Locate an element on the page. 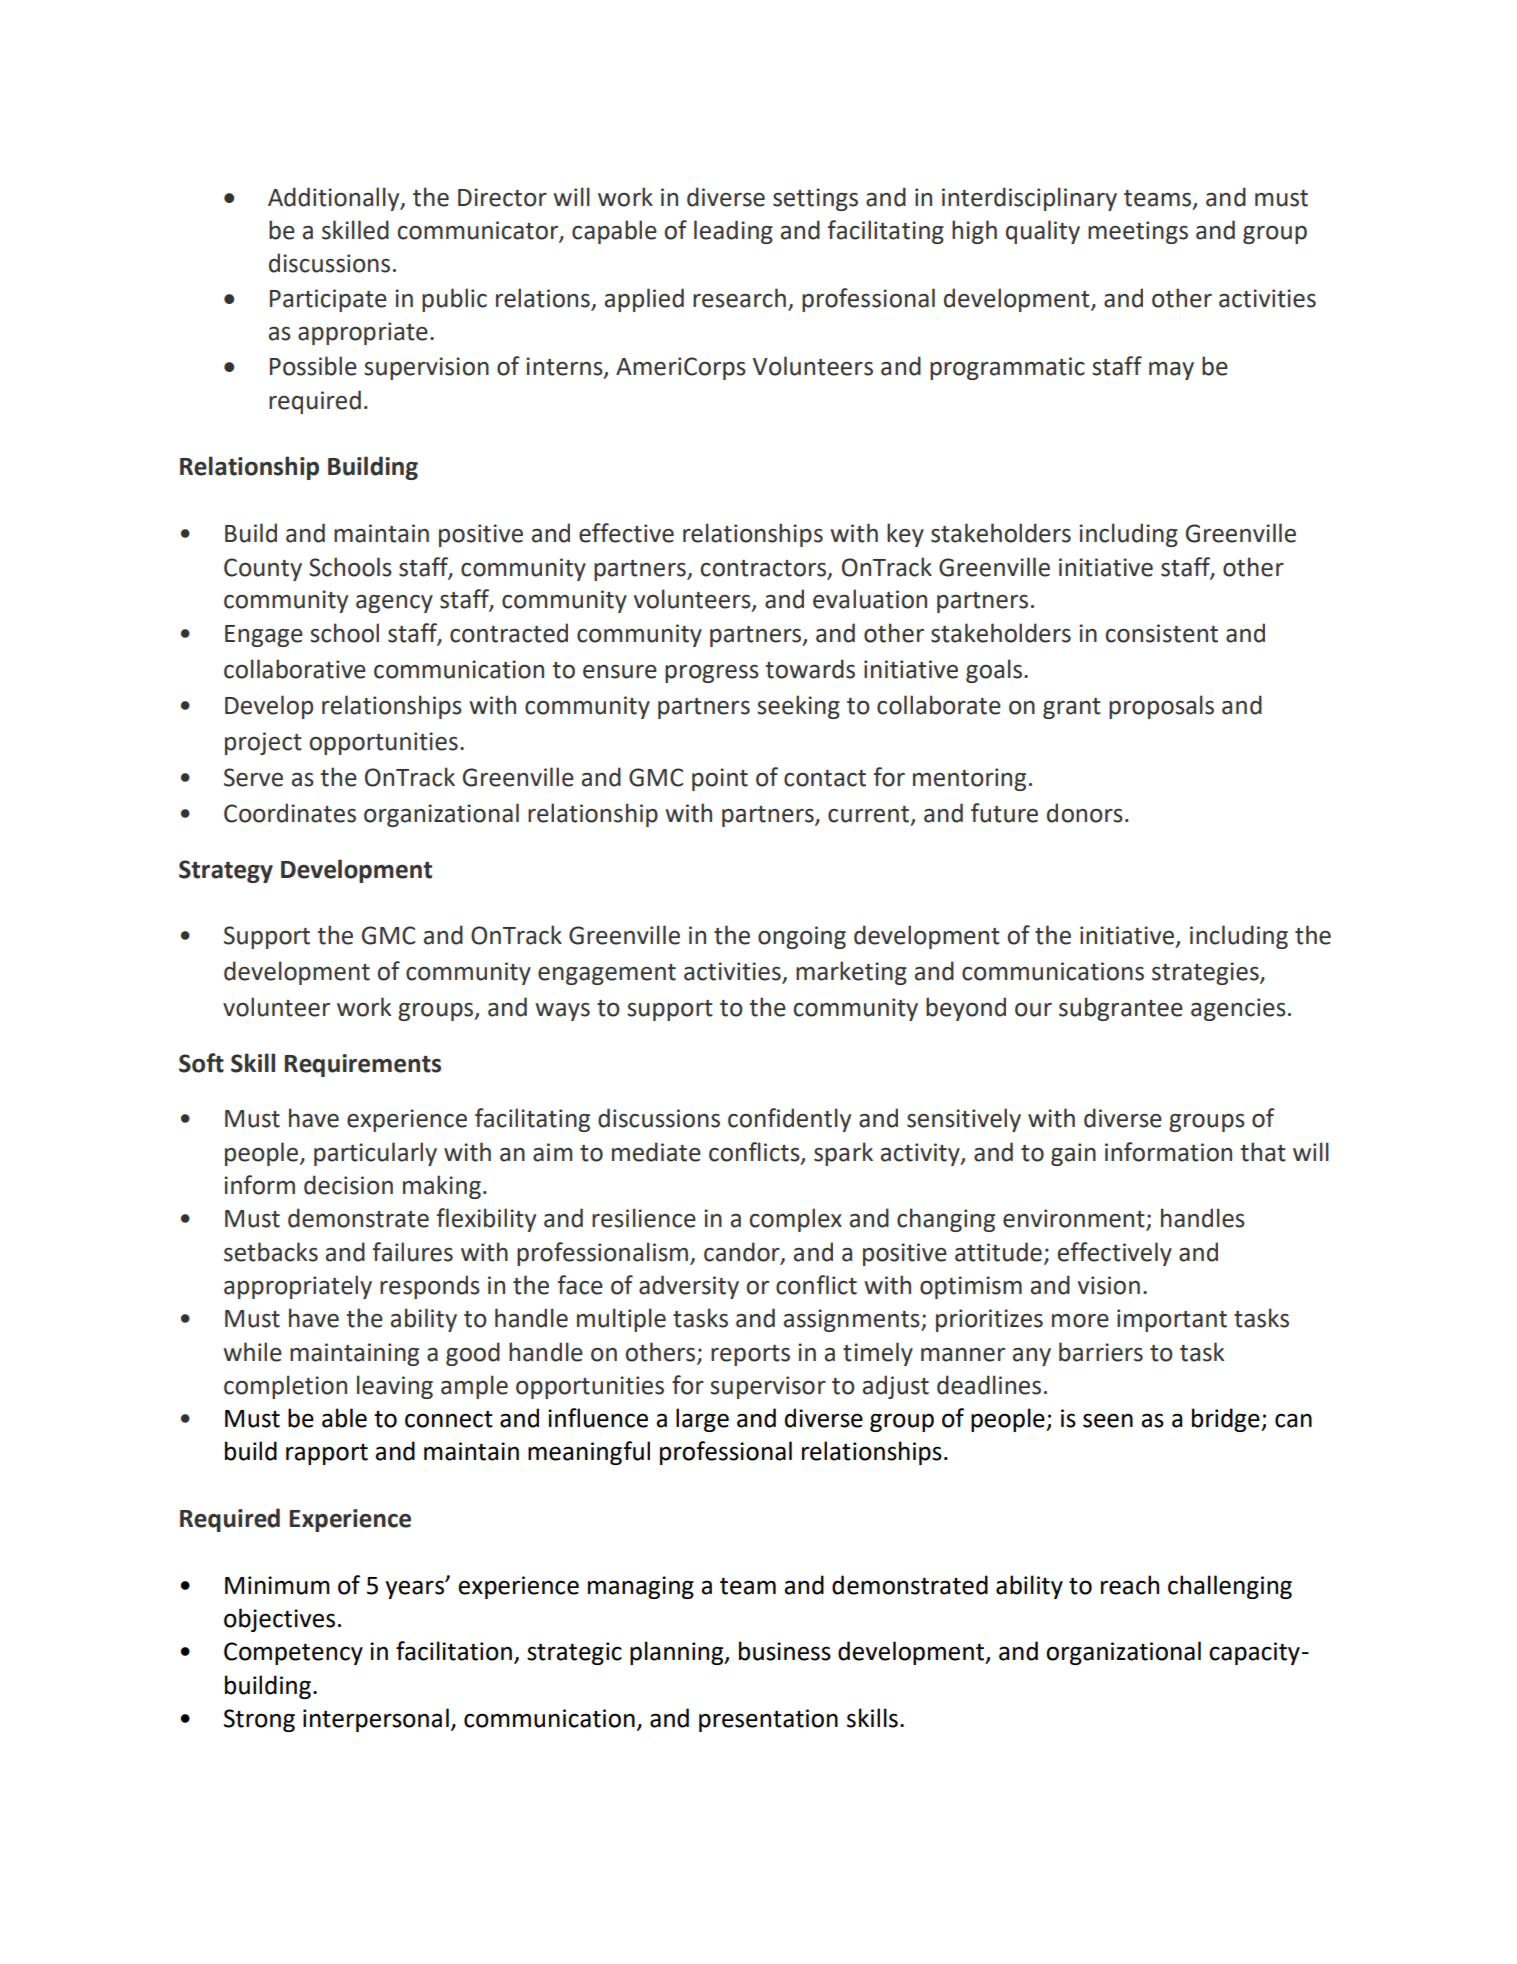 The image size is (1517, 1964). Competency is located at coordinates (293, 1653).
